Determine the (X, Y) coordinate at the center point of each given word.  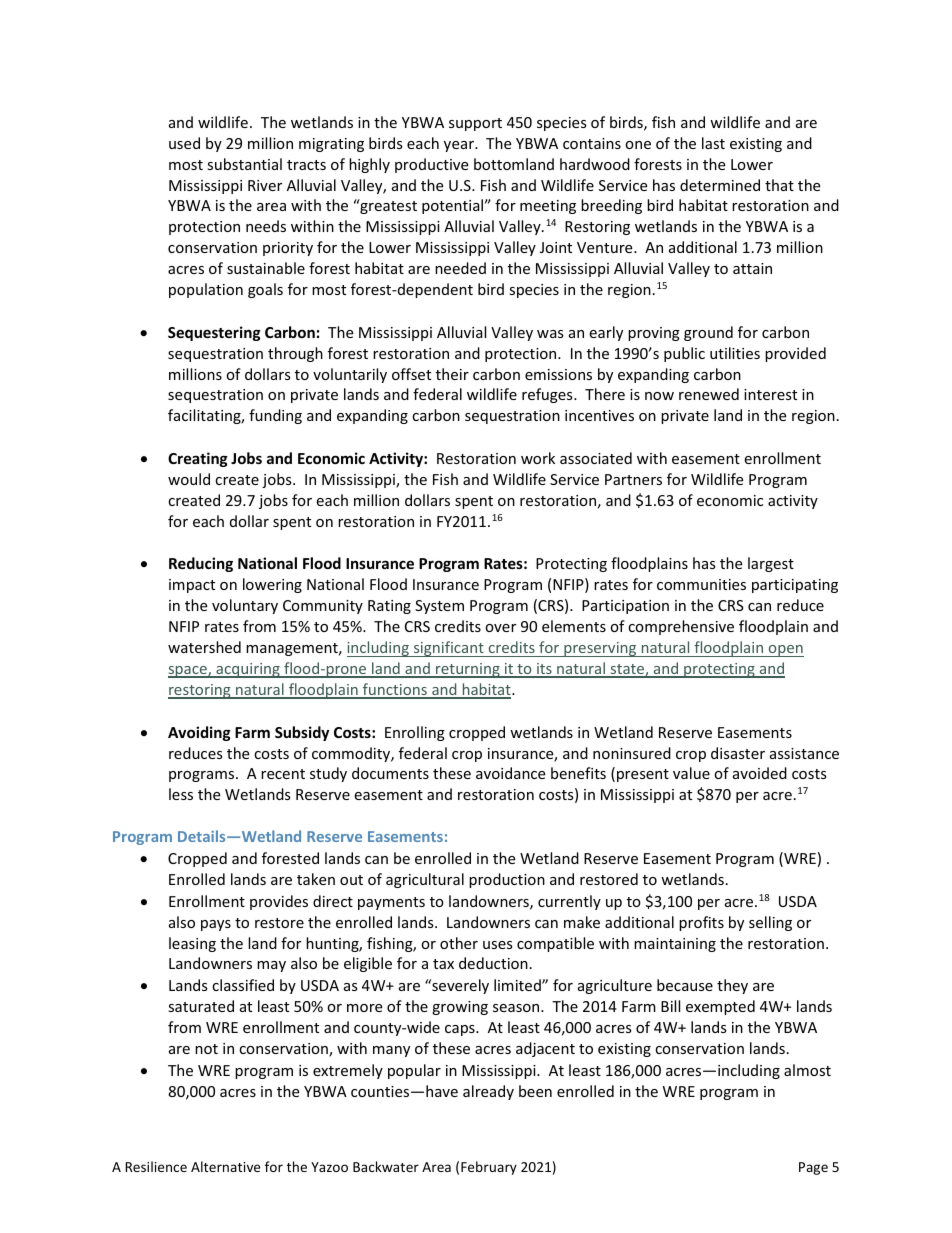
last (713, 143)
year (460, 146)
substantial (244, 164)
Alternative (225, 1166)
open (785, 651)
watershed (204, 647)
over (500, 628)
